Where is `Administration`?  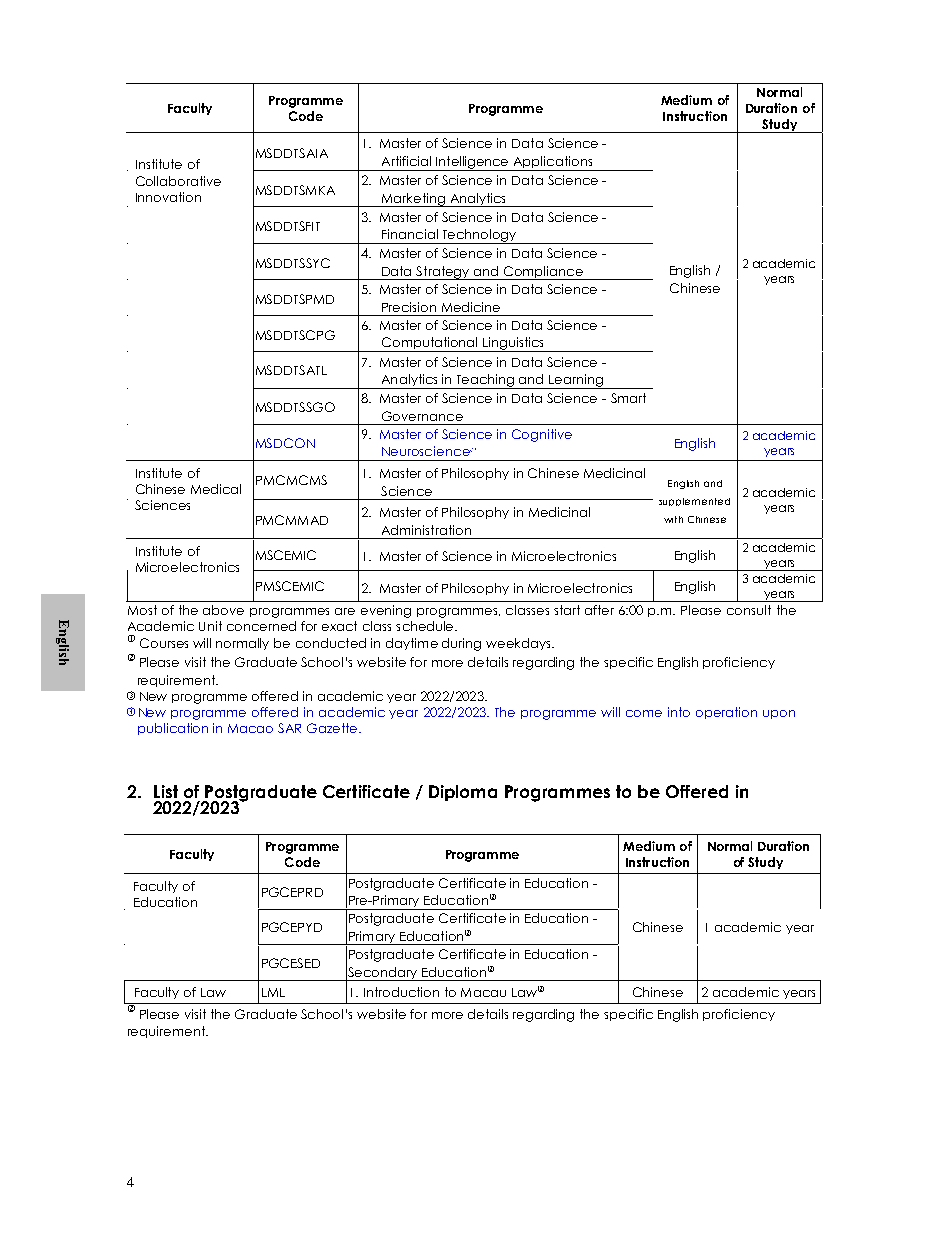
Administration is located at coordinates (426, 530).
